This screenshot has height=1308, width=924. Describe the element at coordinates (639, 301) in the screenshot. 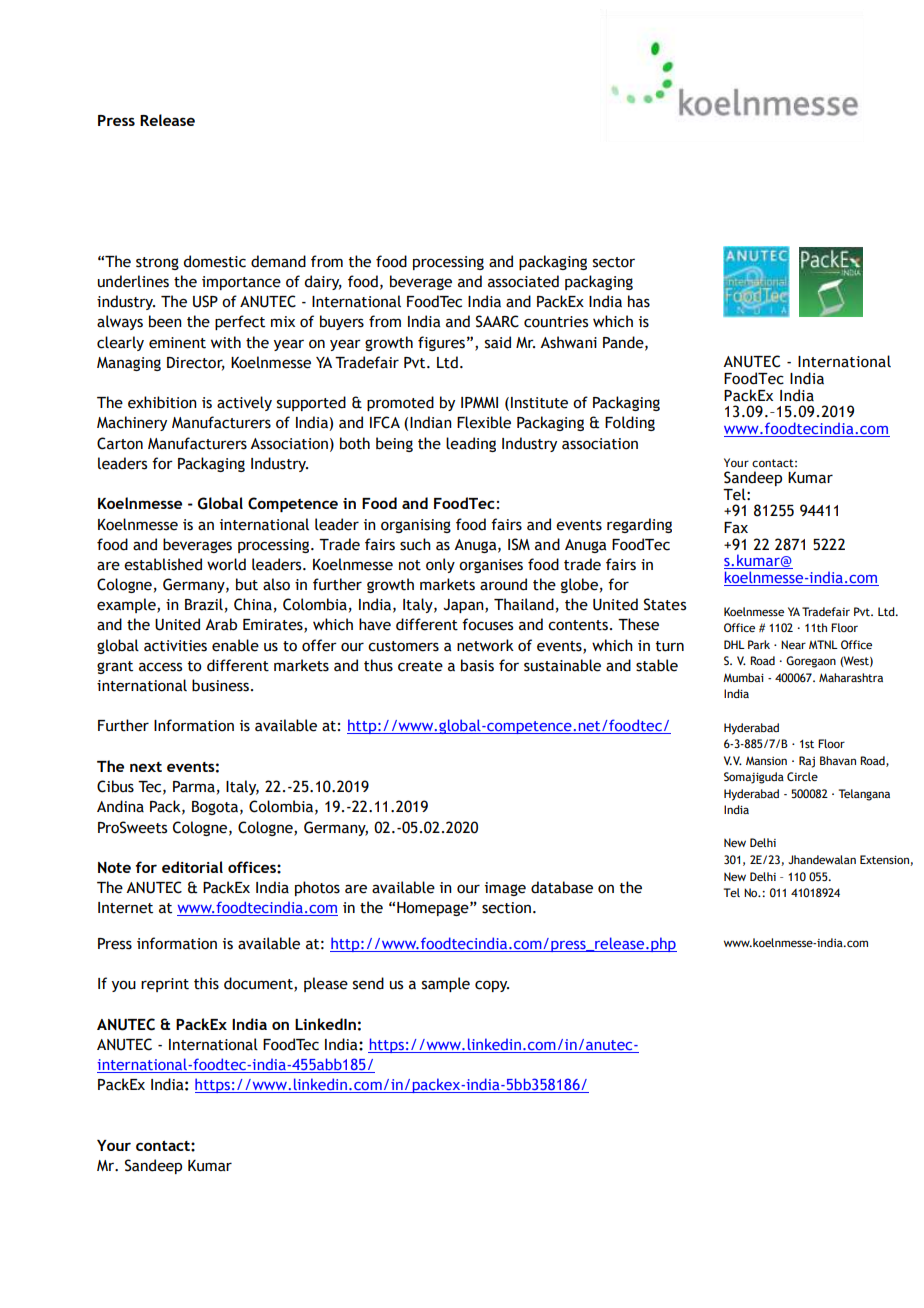

I see `has` at that location.
